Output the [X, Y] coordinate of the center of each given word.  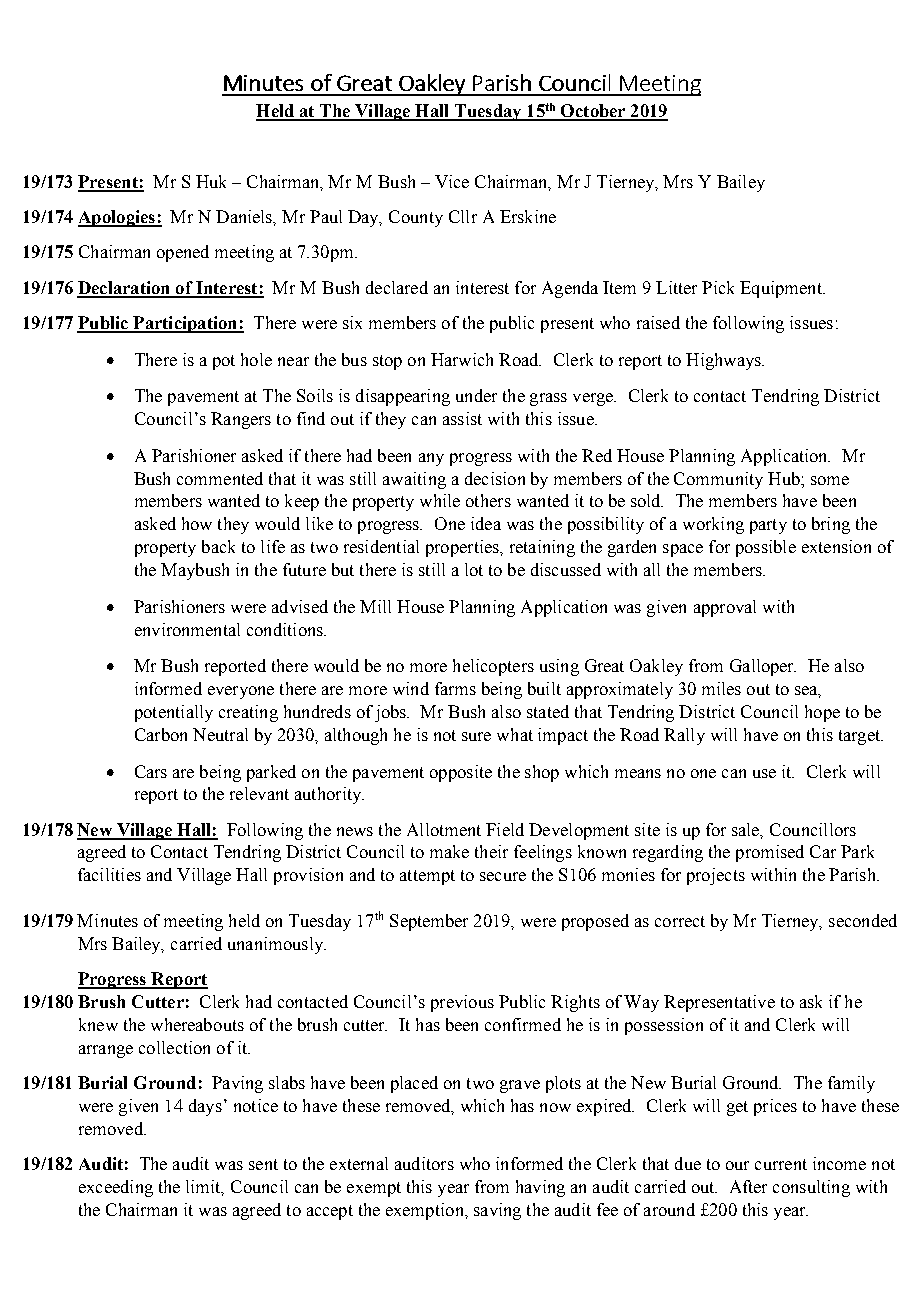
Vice [452, 181]
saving [497, 1211]
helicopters [493, 667]
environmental [187, 629]
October [593, 112]
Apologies [117, 218]
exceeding [116, 1188]
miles [721, 688]
